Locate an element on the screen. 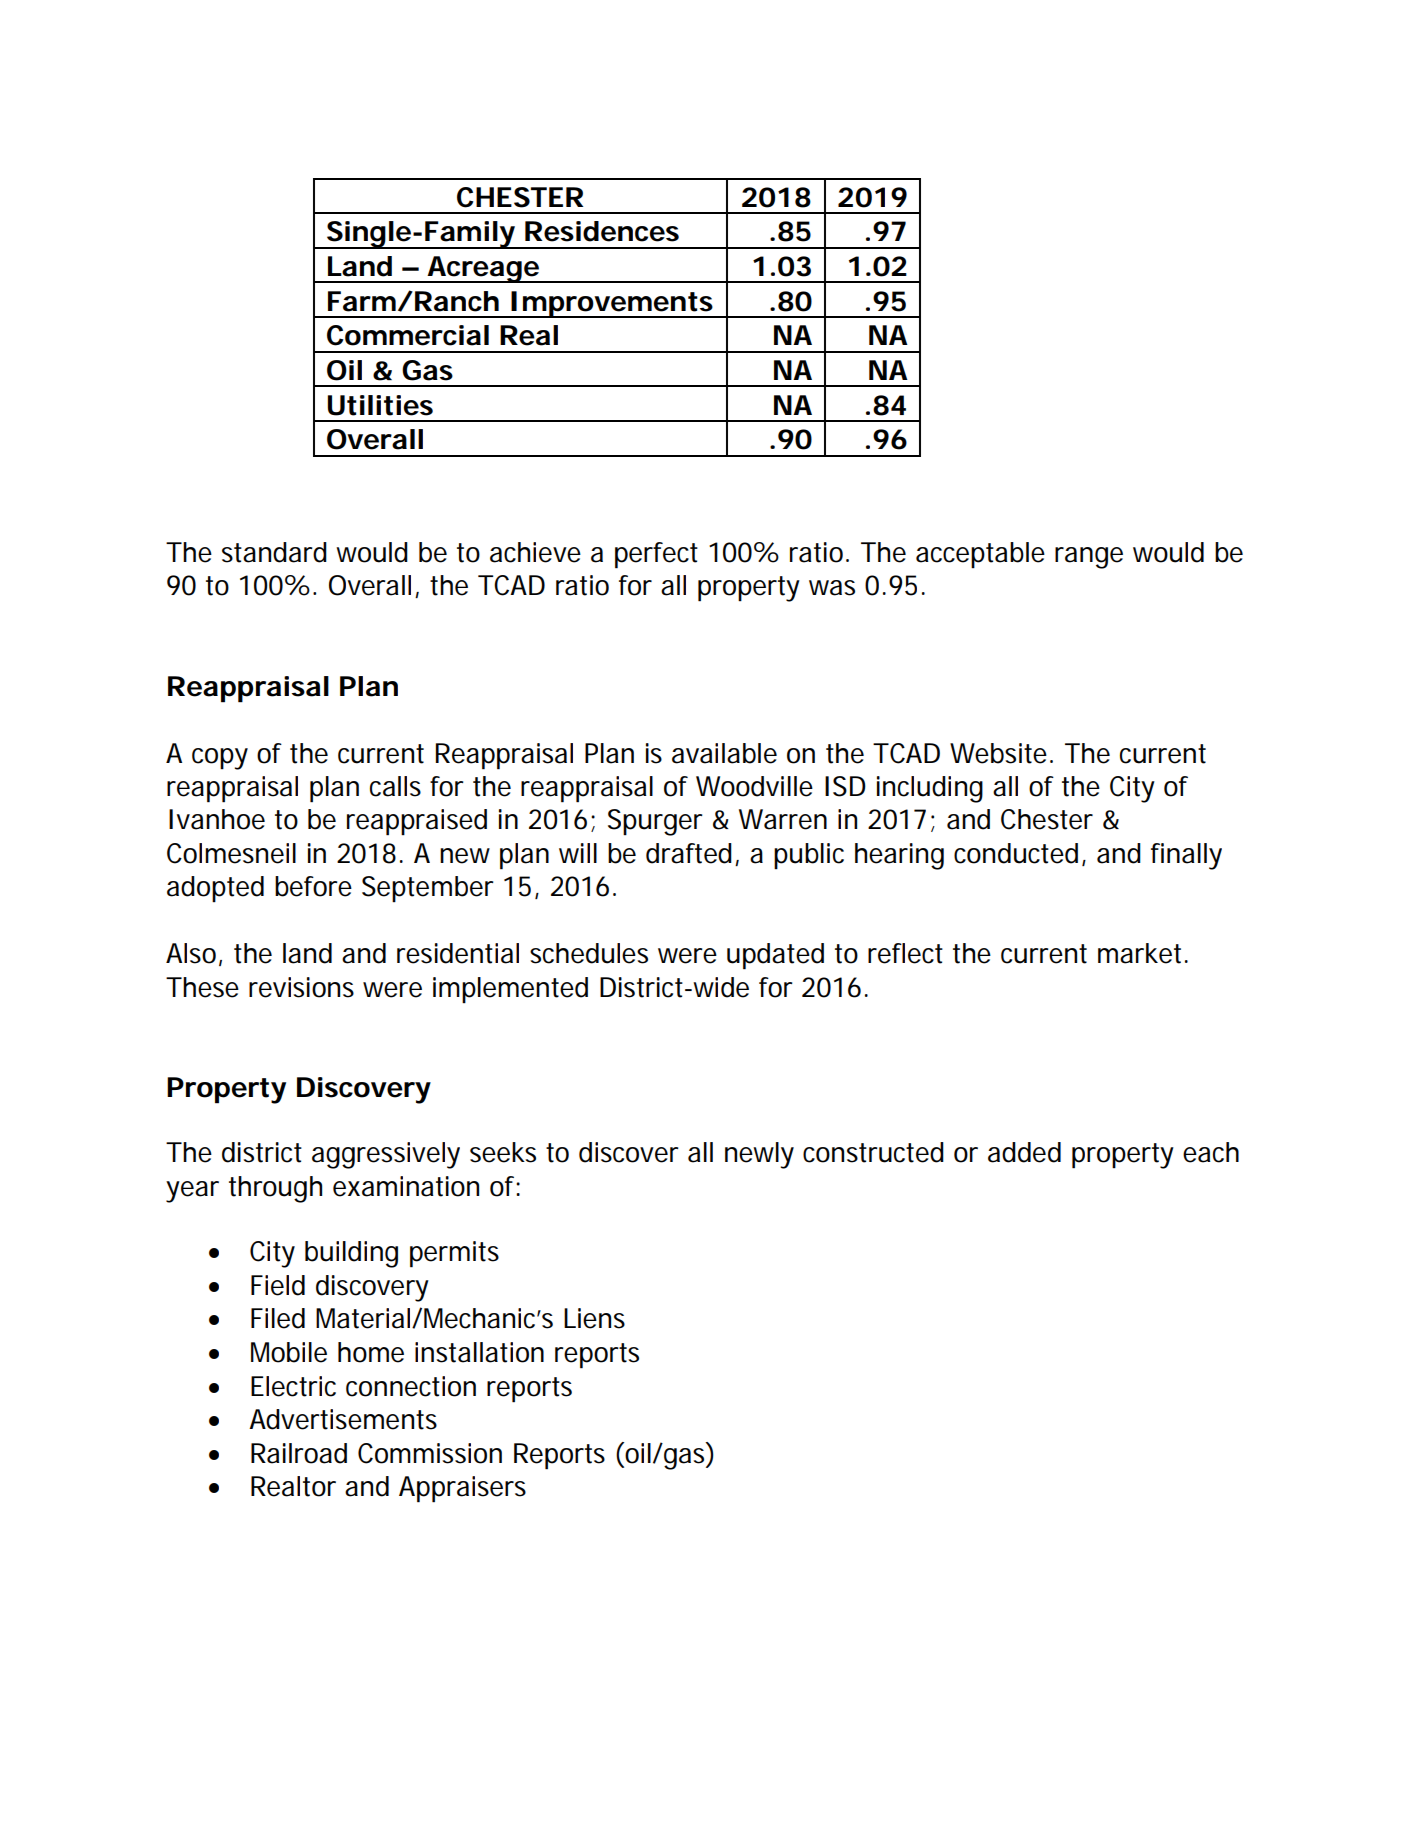  Railroad is located at coordinates (299, 1453).
